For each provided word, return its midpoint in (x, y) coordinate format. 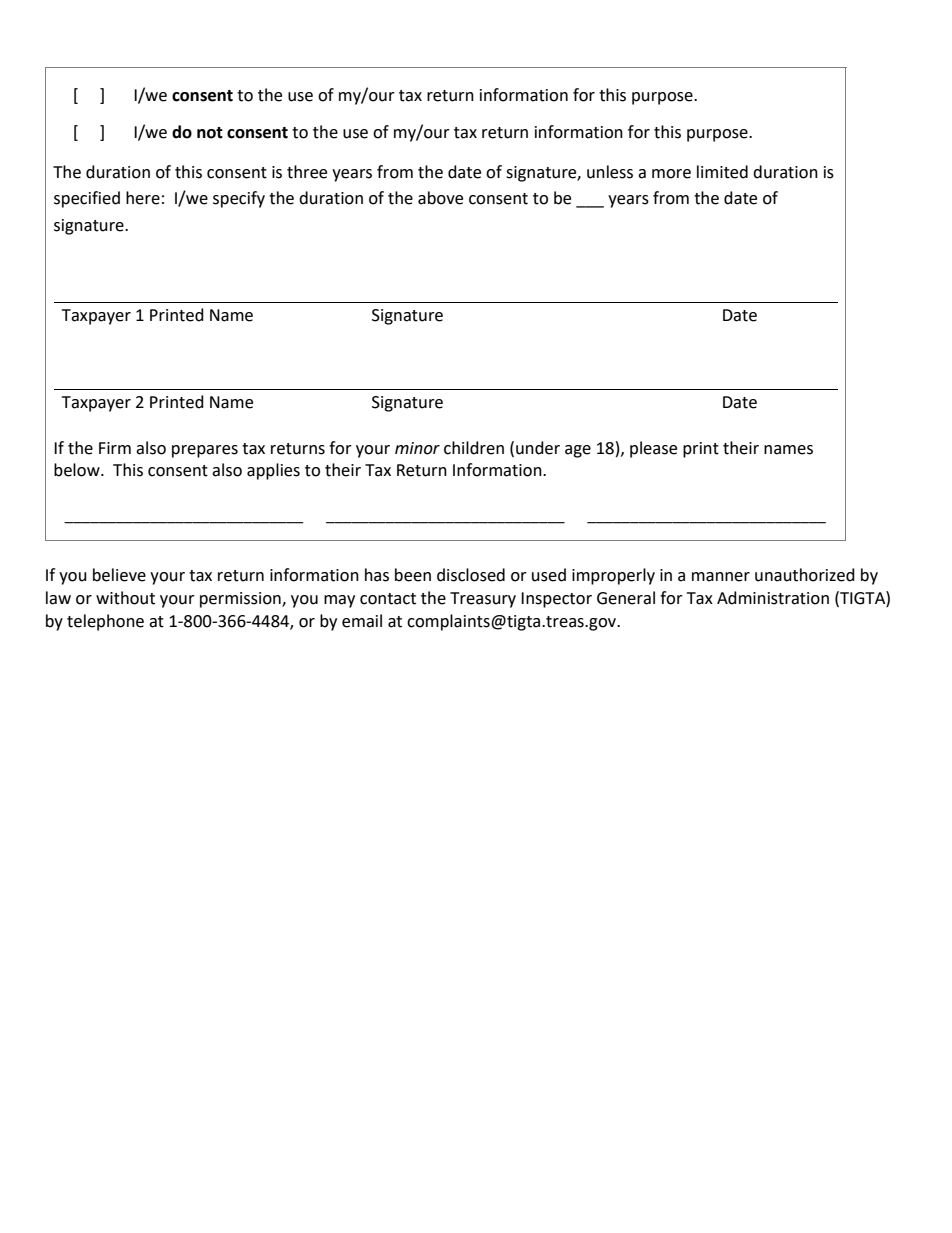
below (78, 470)
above (440, 198)
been (413, 575)
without (125, 598)
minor (417, 448)
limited (722, 172)
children (474, 448)
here (143, 198)
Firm (115, 448)
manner (721, 577)
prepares (205, 451)
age (578, 451)
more (671, 174)
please (653, 449)
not (210, 133)
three (307, 172)
